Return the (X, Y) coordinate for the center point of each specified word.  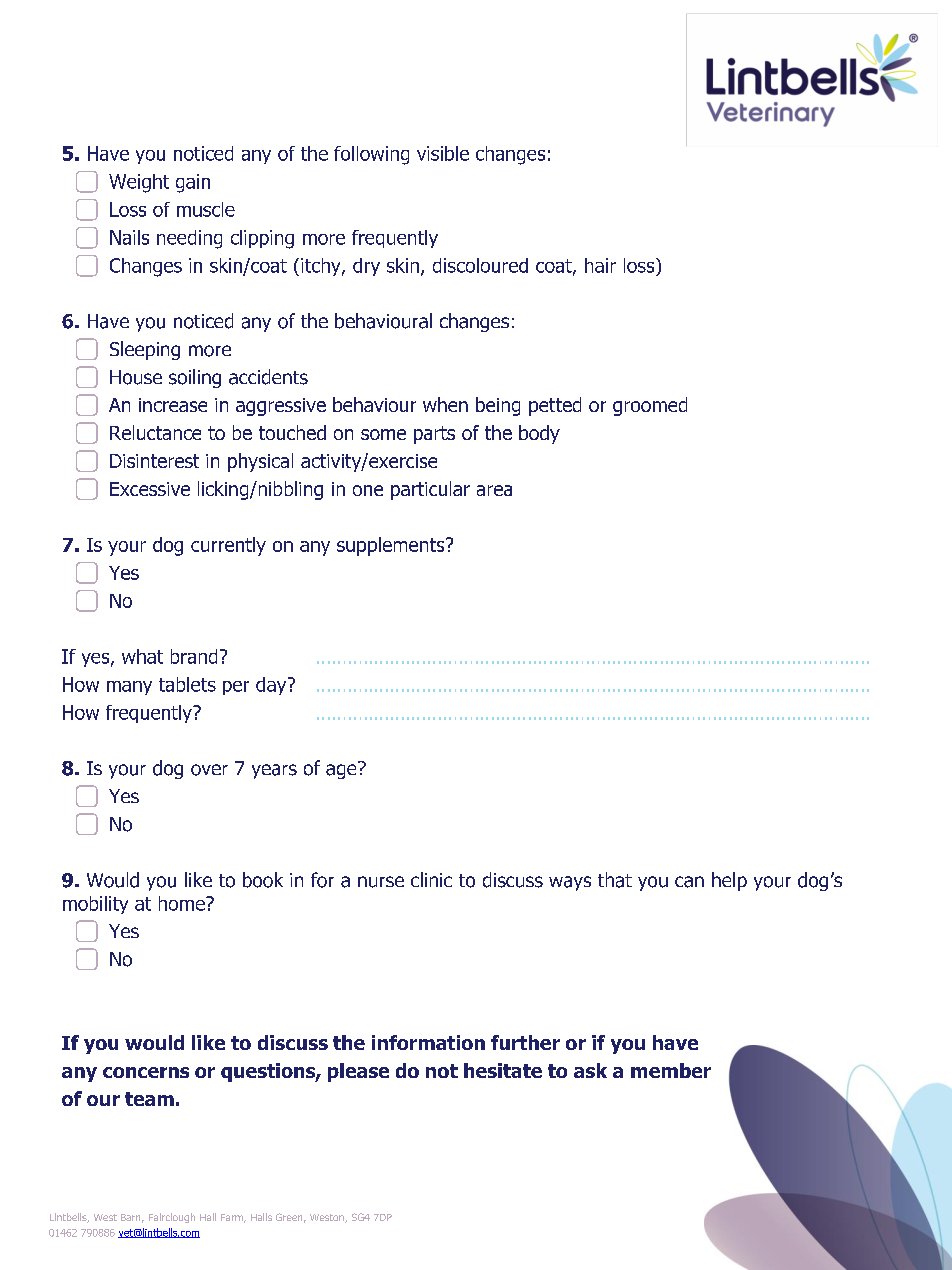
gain (193, 183)
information (428, 1042)
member (671, 1070)
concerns (146, 1072)
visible (443, 153)
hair (600, 265)
